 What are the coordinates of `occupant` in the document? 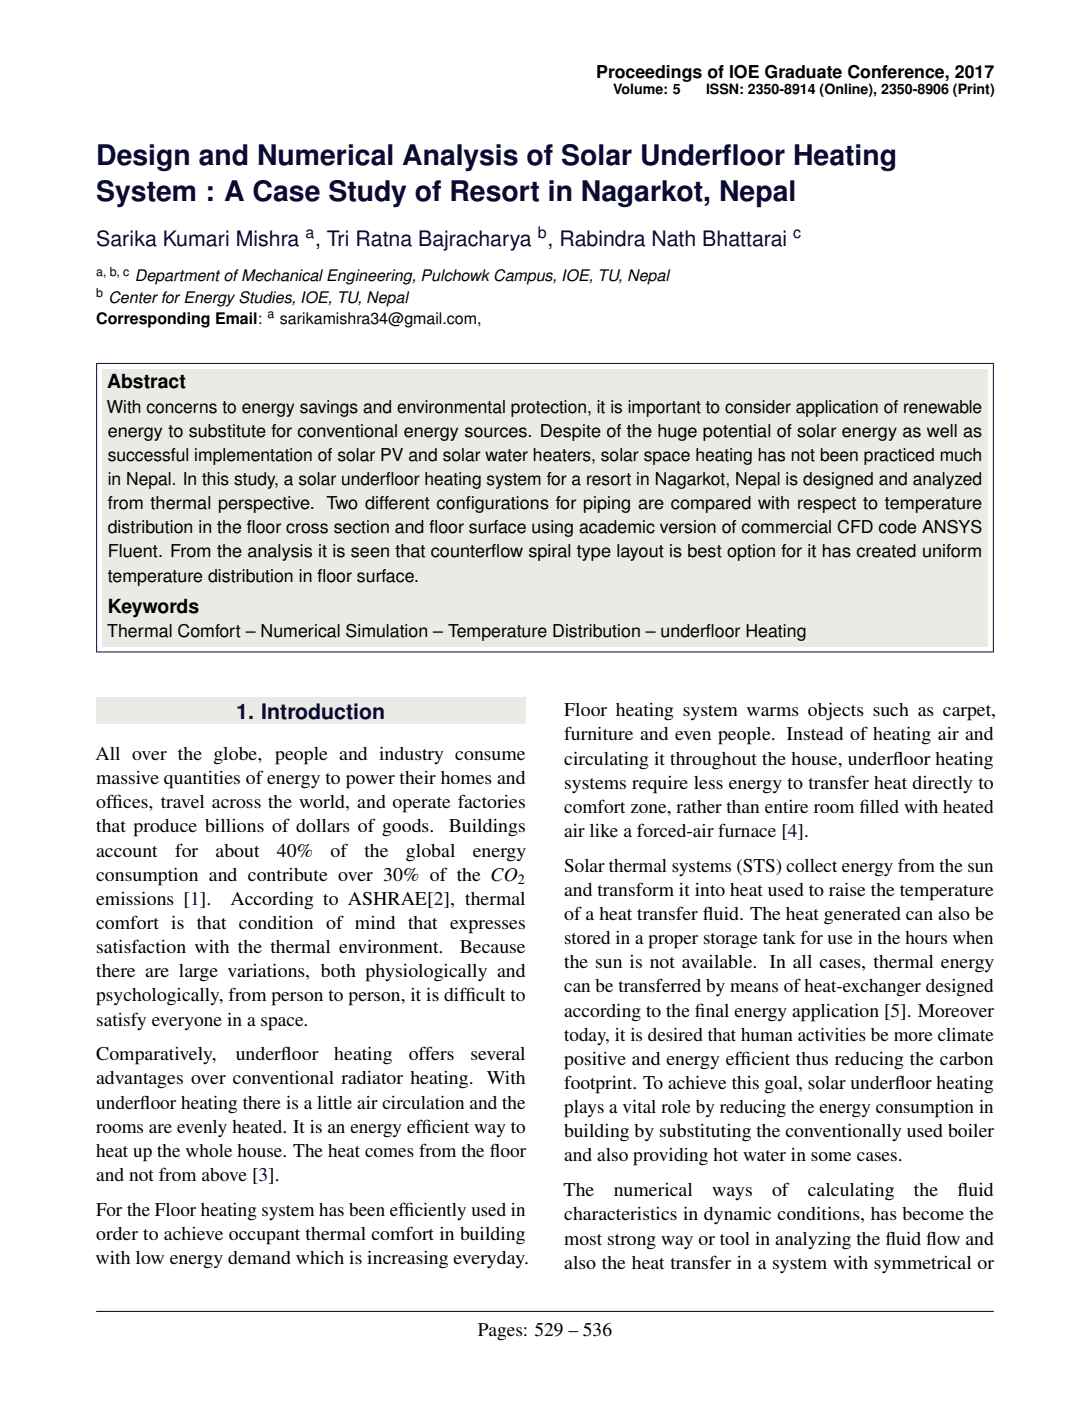 It's located at (264, 1237).
